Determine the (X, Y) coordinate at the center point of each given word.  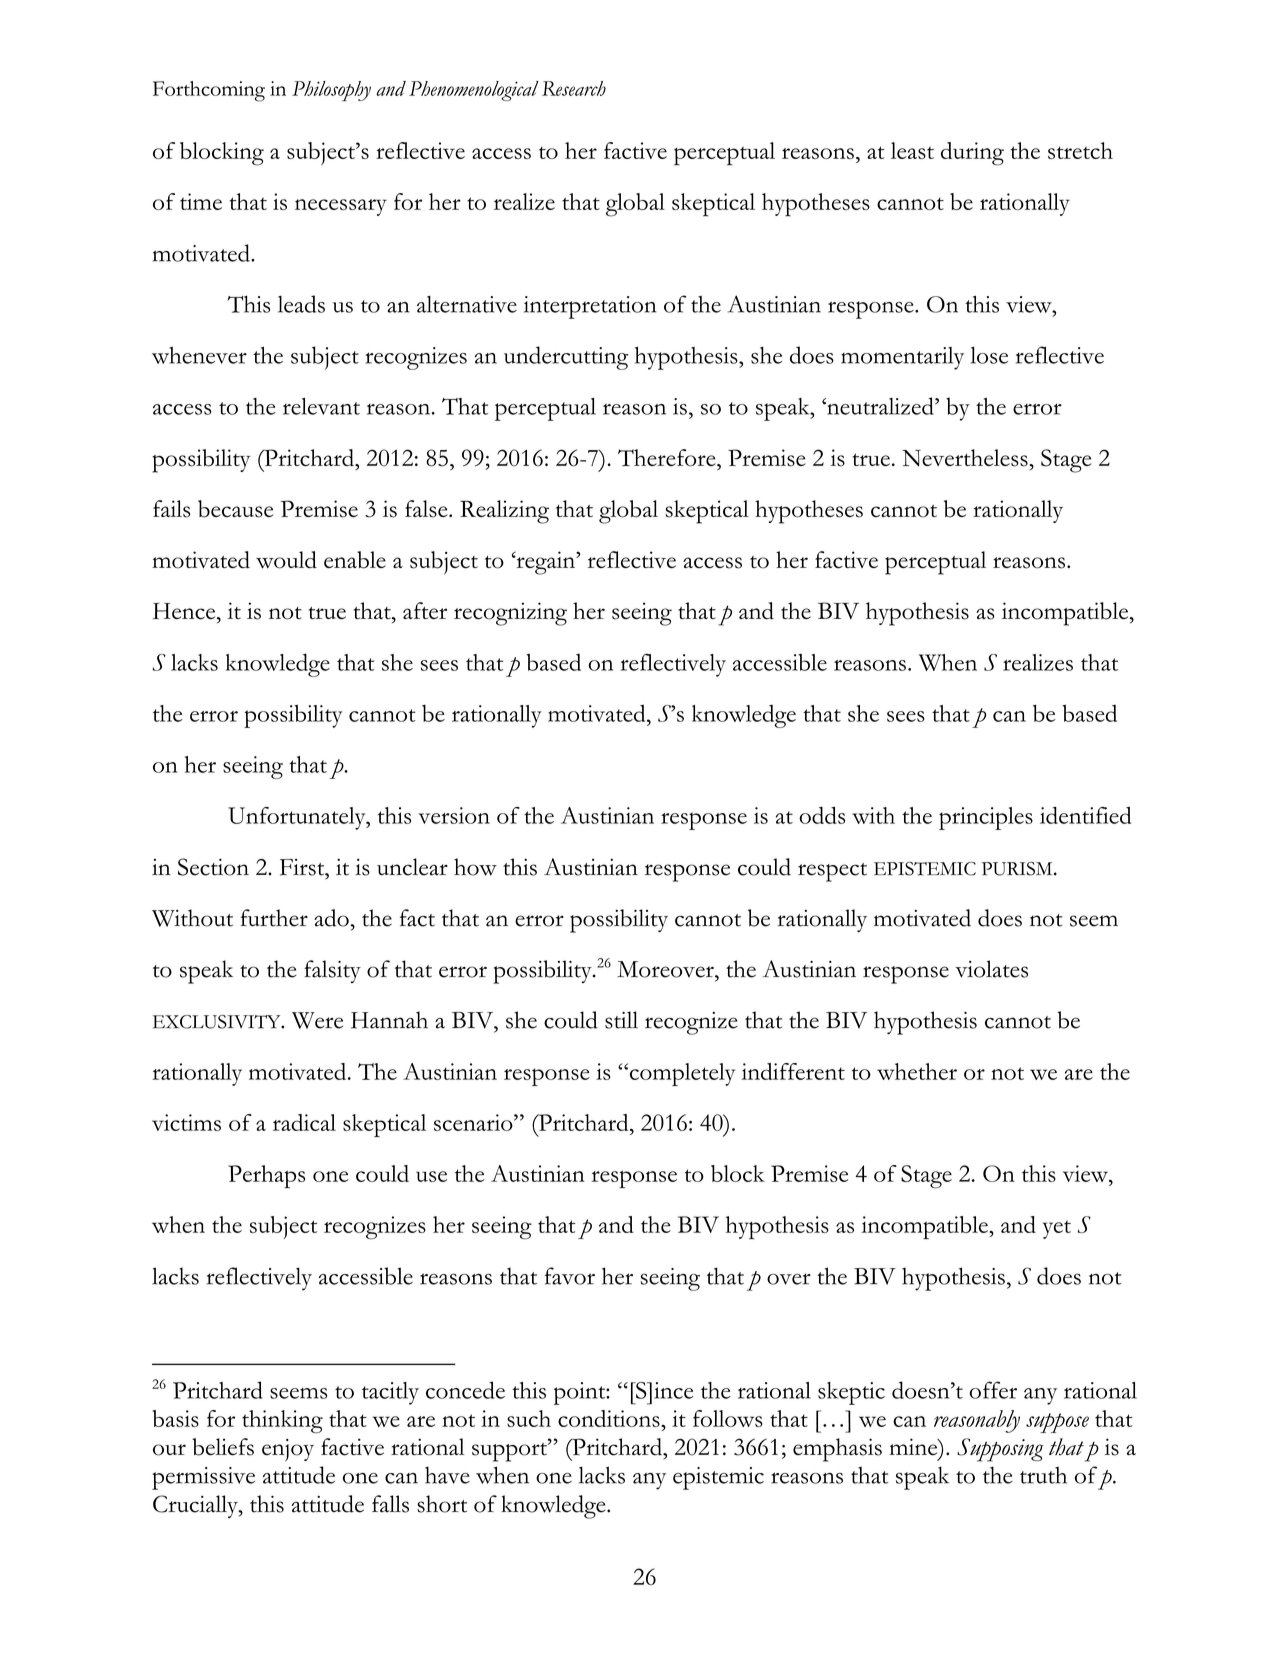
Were (317, 1020)
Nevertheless (966, 458)
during (972, 154)
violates (991, 969)
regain (545, 563)
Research (574, 88)
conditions (610, 1418)
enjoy (288, 1450)
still (621, 1020)
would (286, 560)
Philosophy (331, 91)
